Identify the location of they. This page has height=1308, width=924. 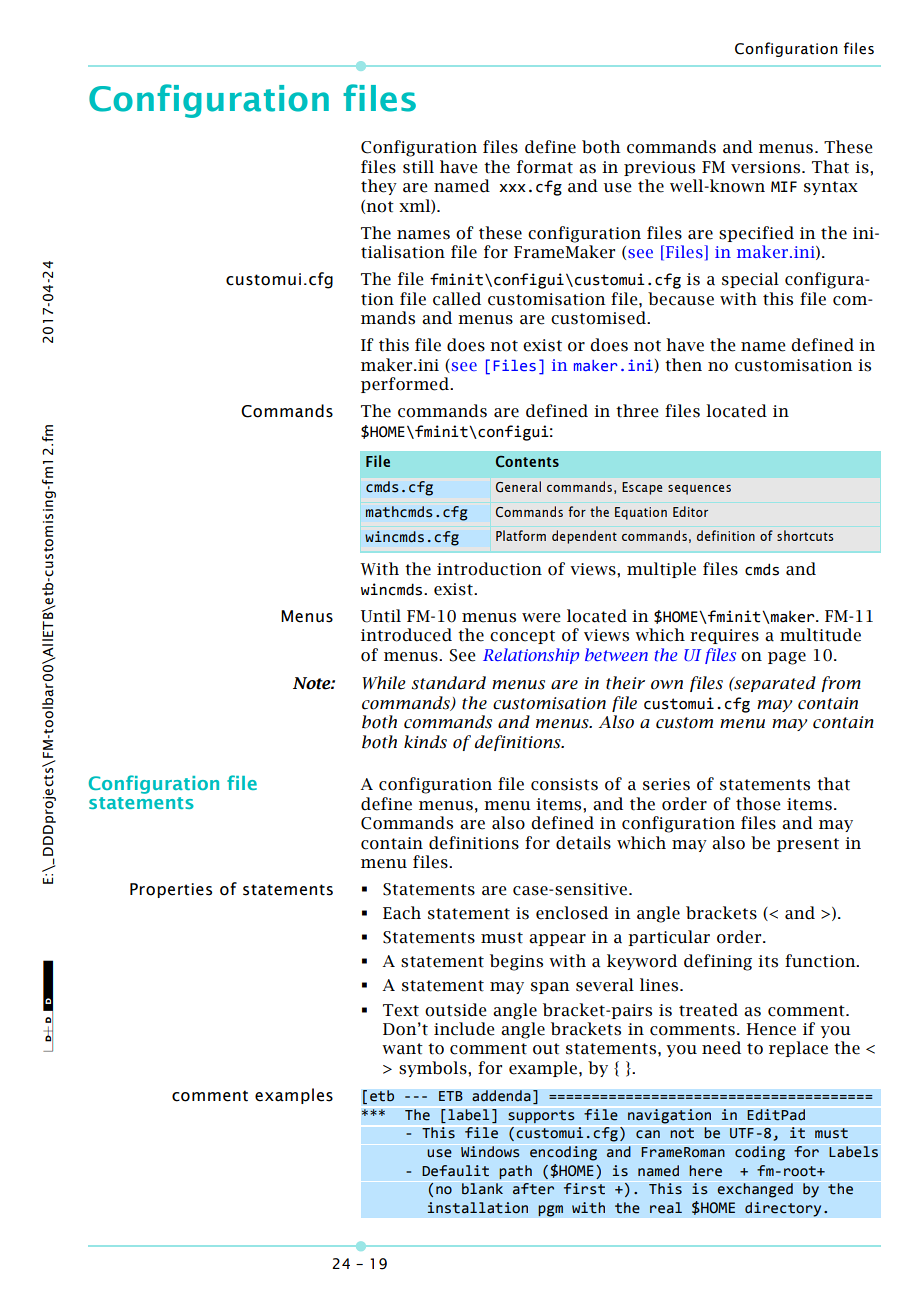
(379, 187).
